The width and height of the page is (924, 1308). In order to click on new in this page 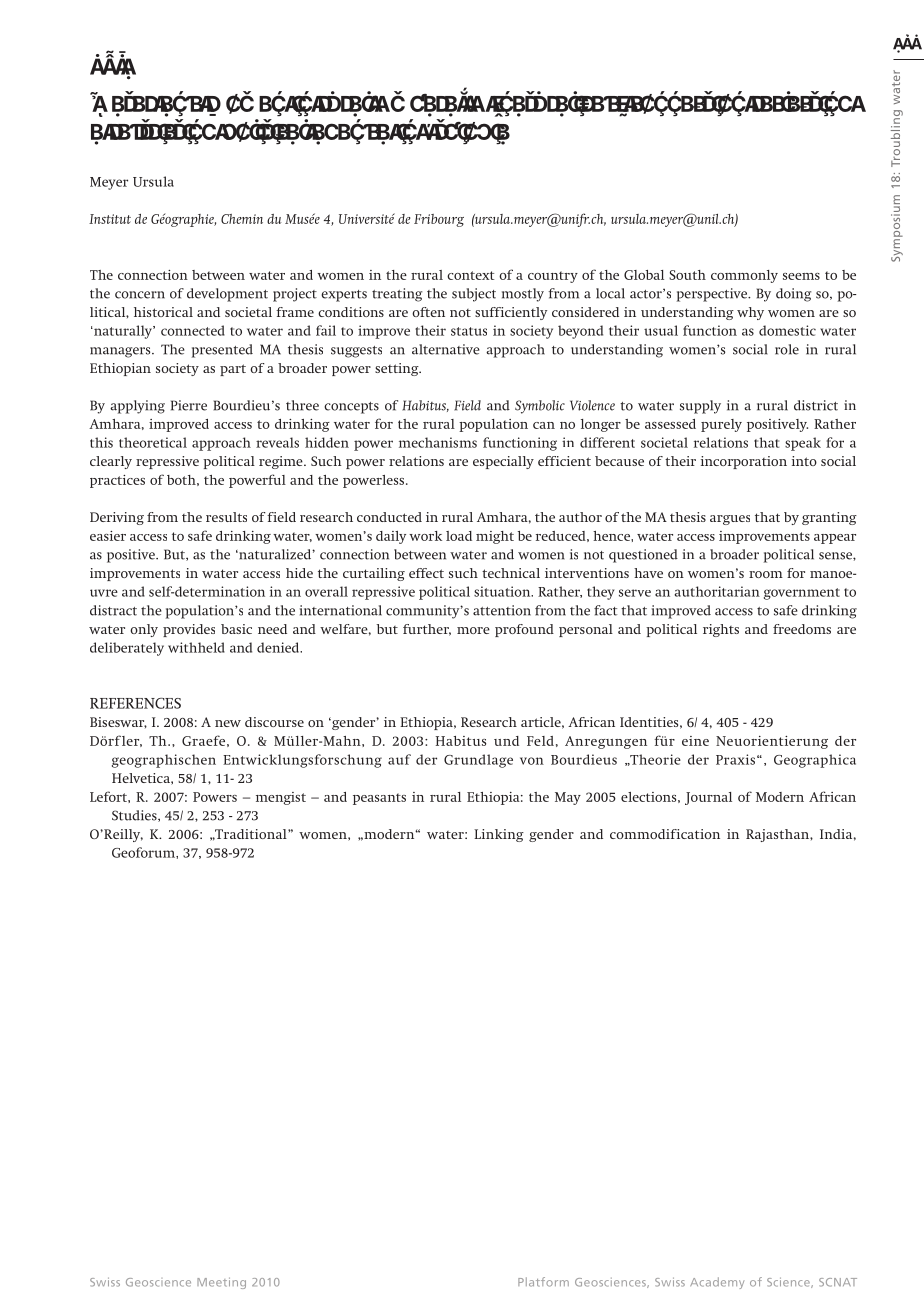, I will do `click(228, 723)`.
